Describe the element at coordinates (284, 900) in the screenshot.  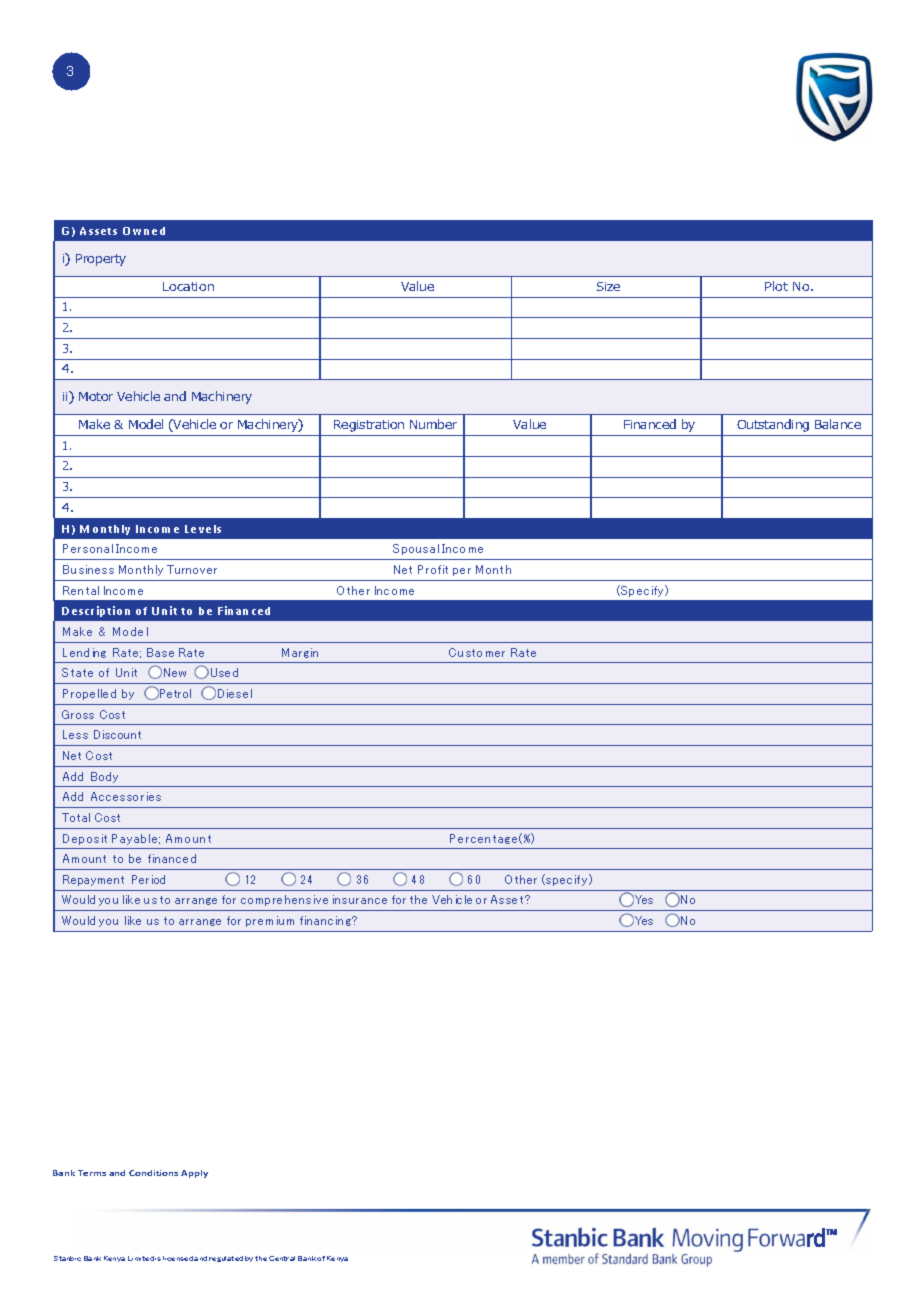
I see `comprehensive` at that location.
